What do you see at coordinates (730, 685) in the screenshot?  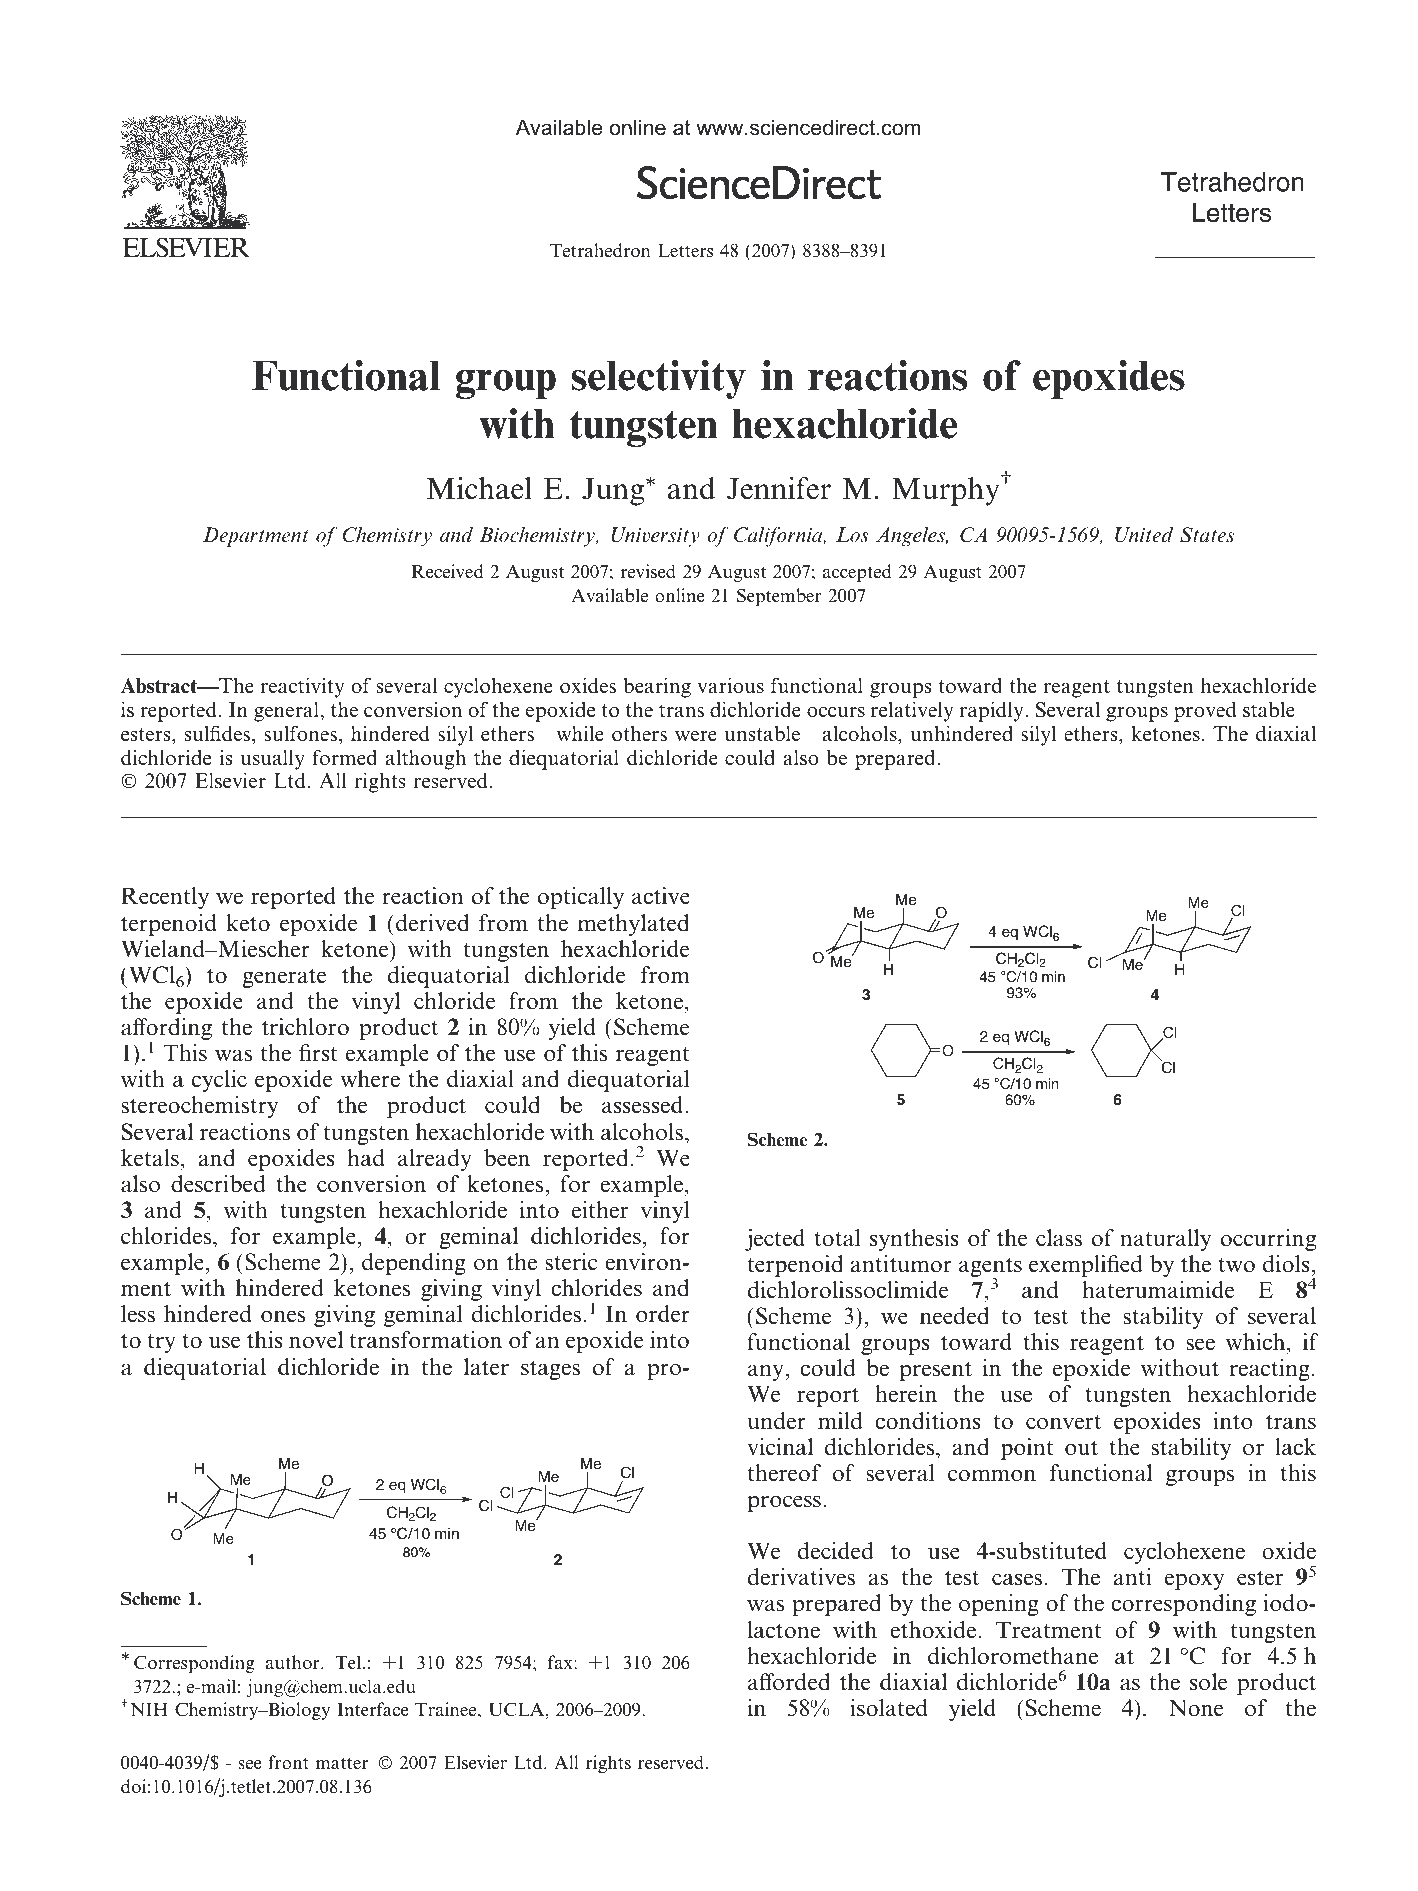 I see `various` at bounding box center [730, 685].
